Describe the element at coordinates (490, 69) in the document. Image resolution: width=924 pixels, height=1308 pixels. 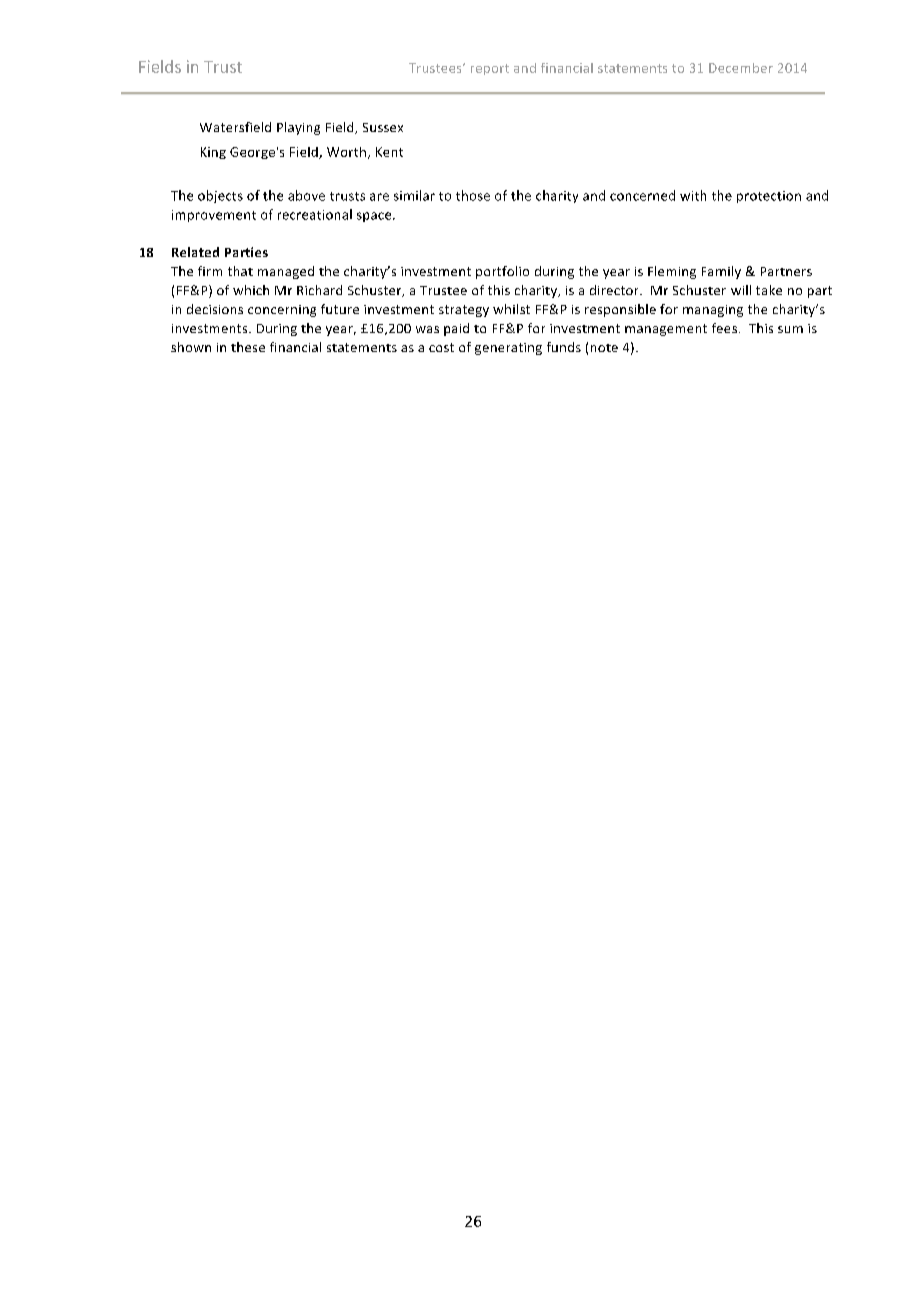
I see `report` at that location.
